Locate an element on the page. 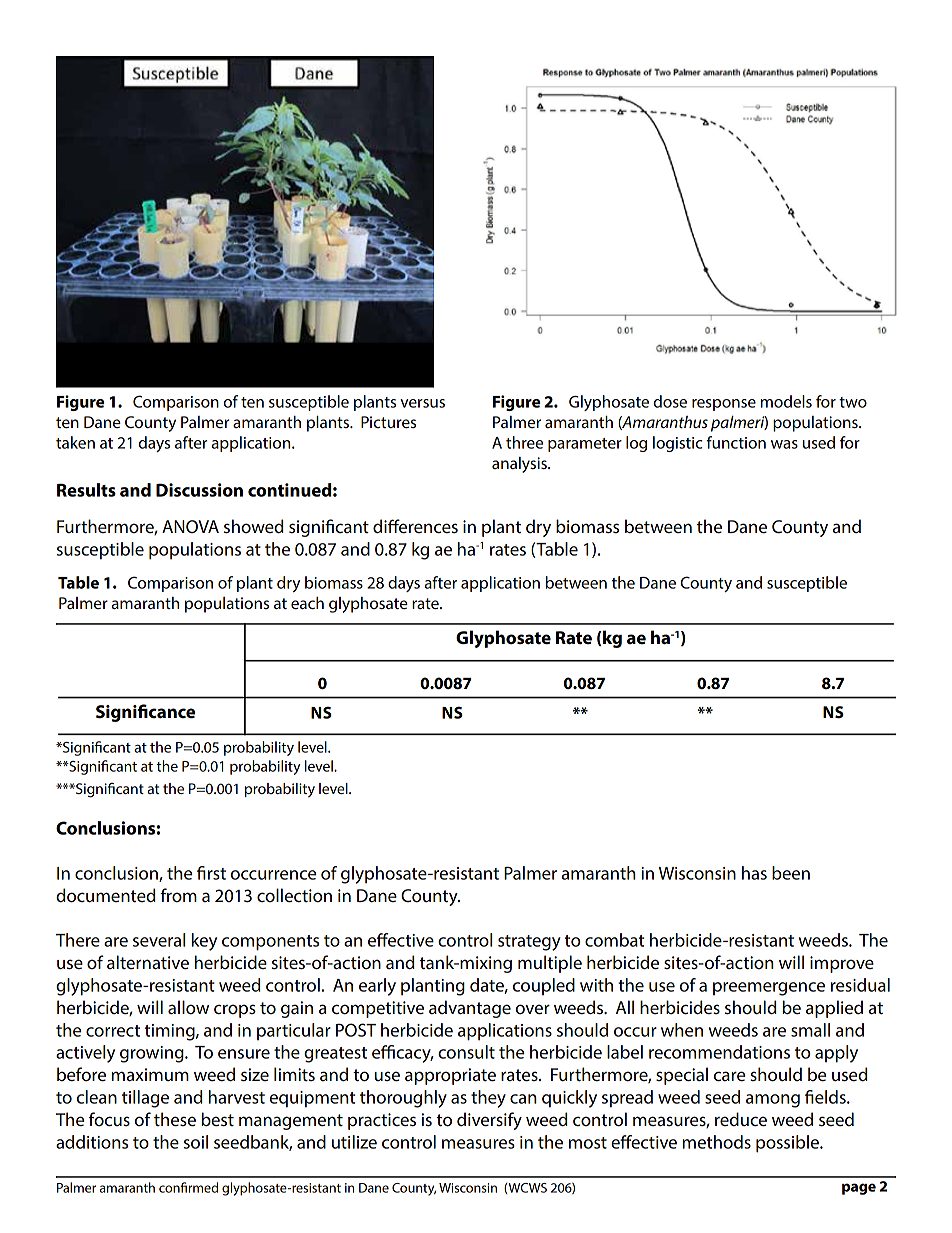  was is located at coordinates (784, 444).
